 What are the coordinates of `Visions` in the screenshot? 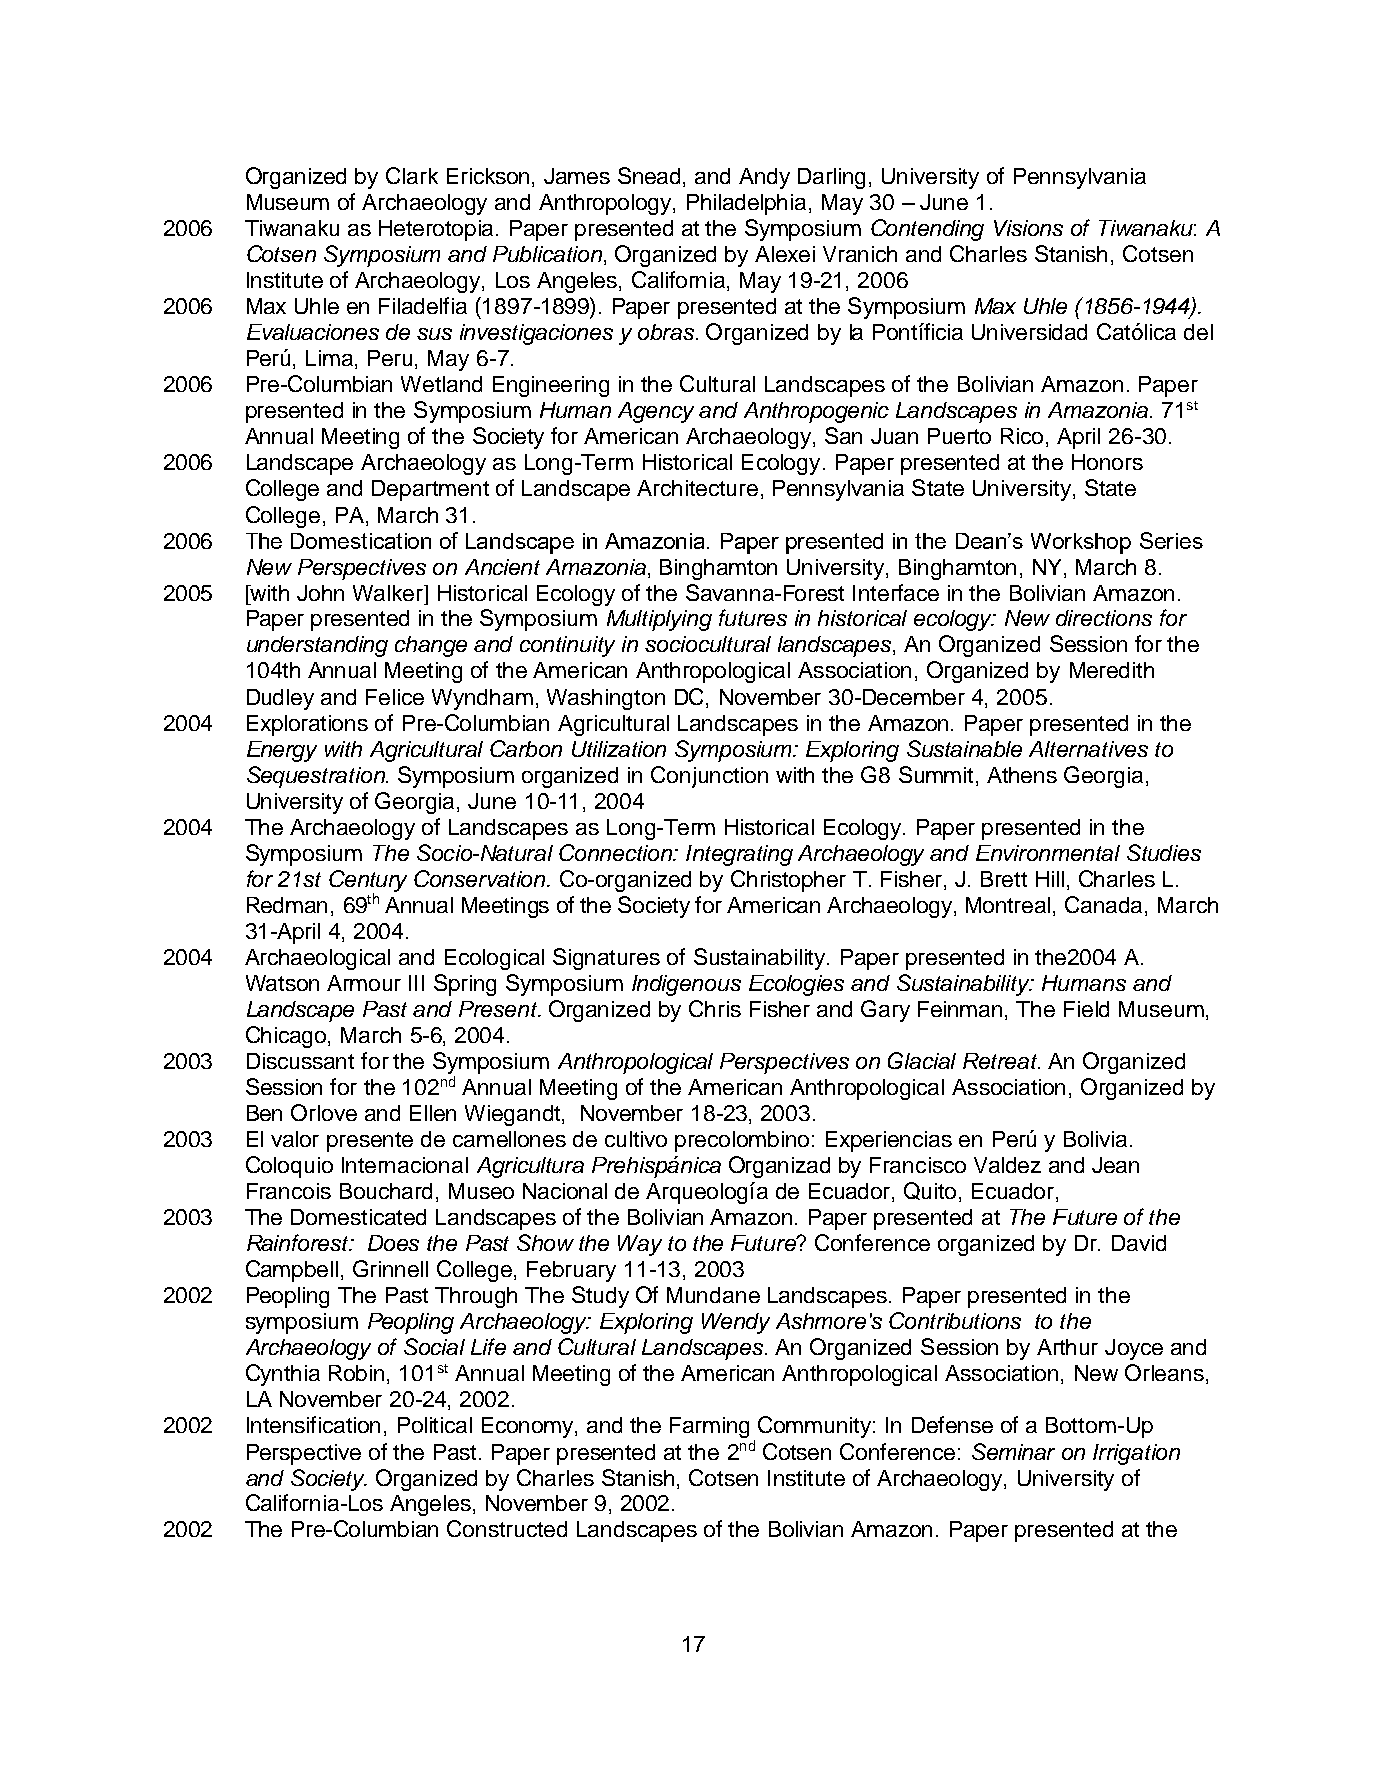 It's located at (1028, 228).
